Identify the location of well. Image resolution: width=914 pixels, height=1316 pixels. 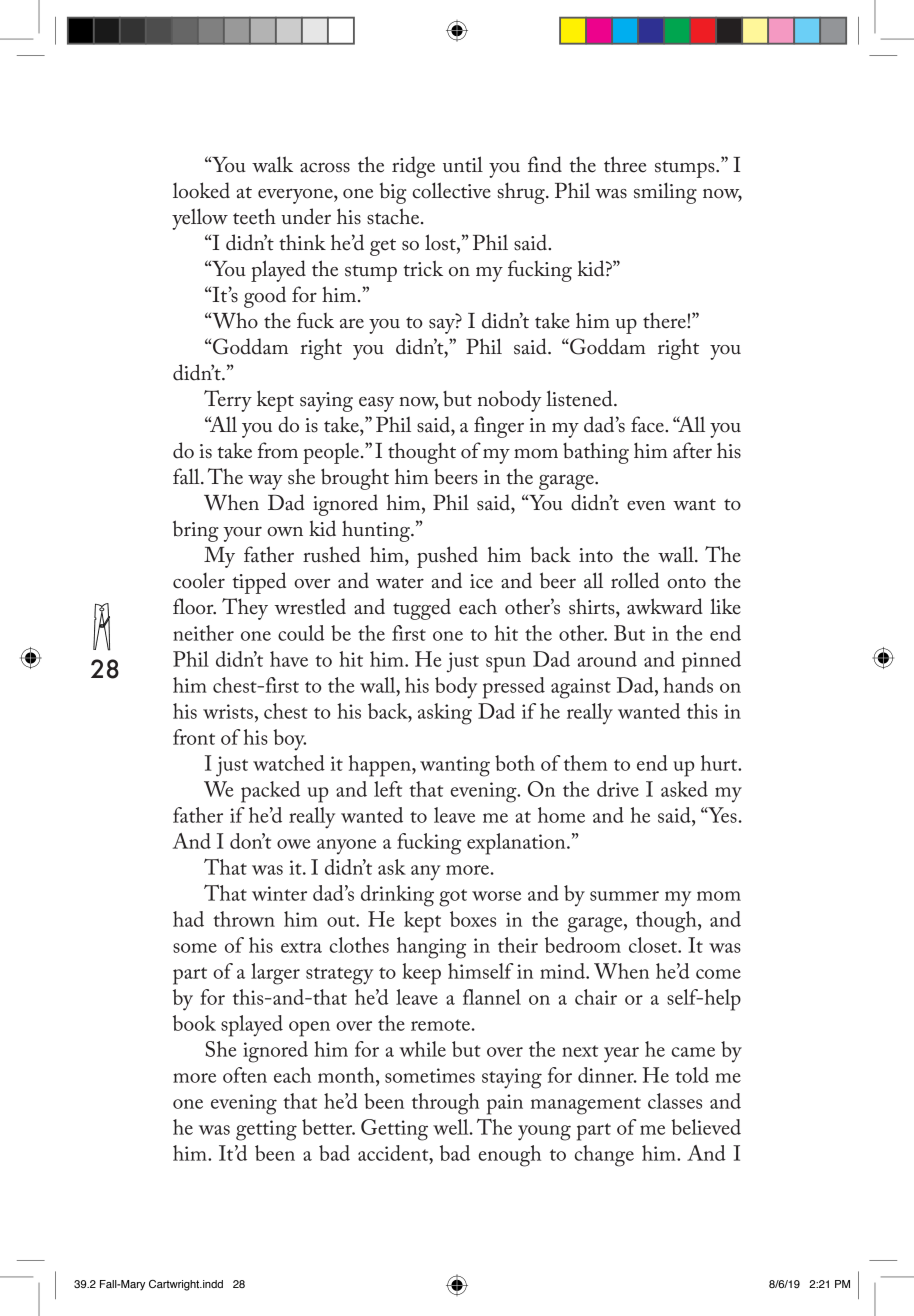
(452, 1127).
